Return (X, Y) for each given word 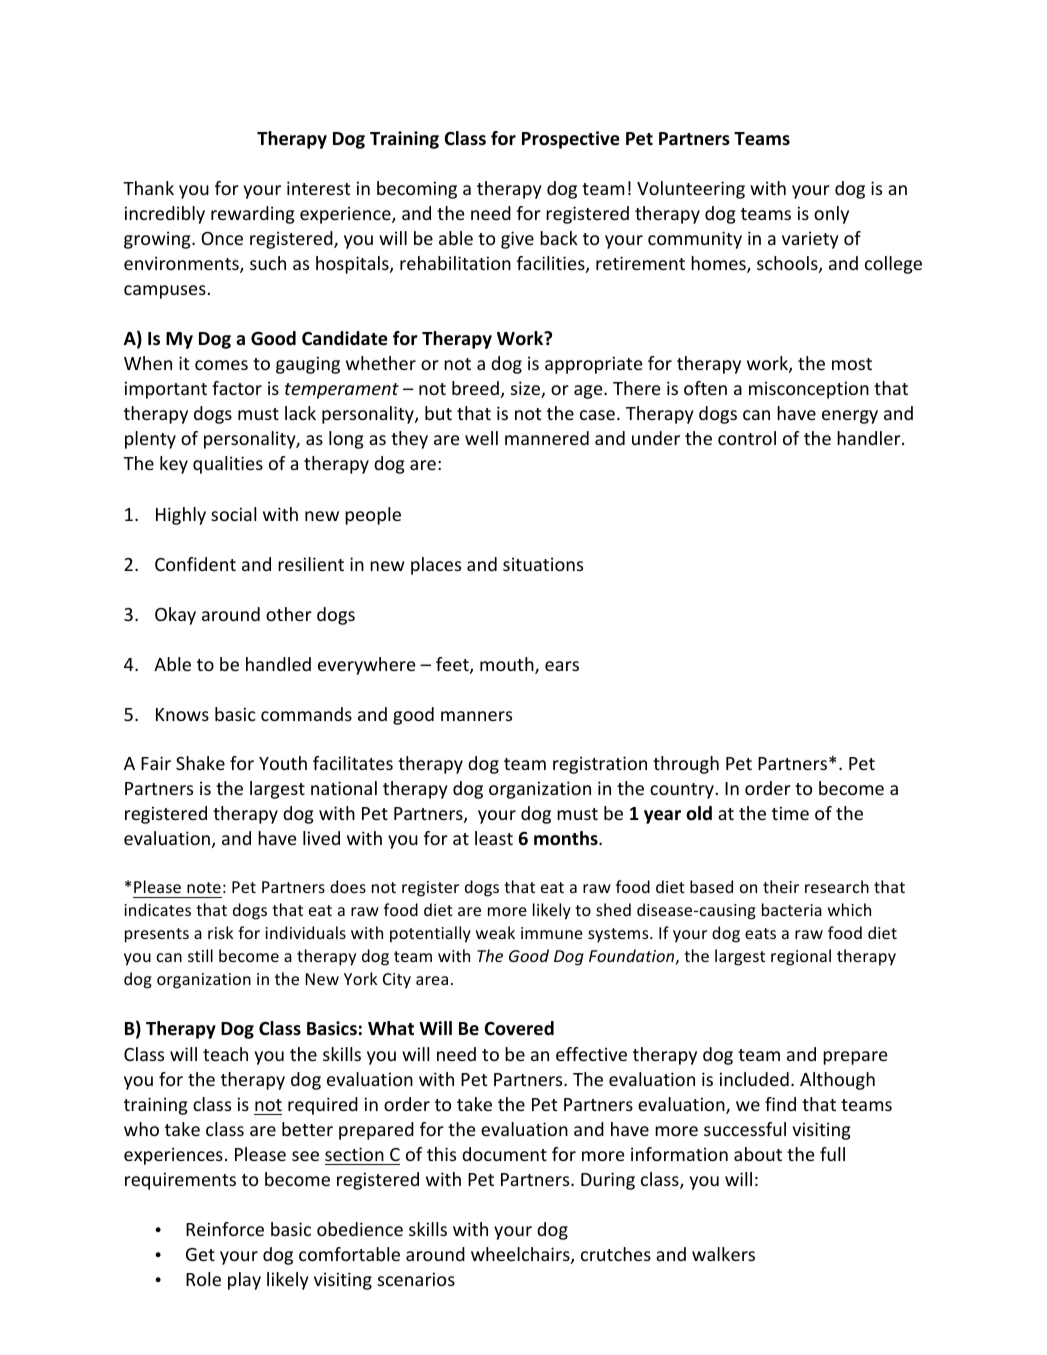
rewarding (253, 215)
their (781, 886)
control (747, 438)
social (233, 514)
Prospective (571, 140)
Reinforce (225, 1229)
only (831, 215)
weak (495, 932)
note (204, 887)
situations (543, 564)
